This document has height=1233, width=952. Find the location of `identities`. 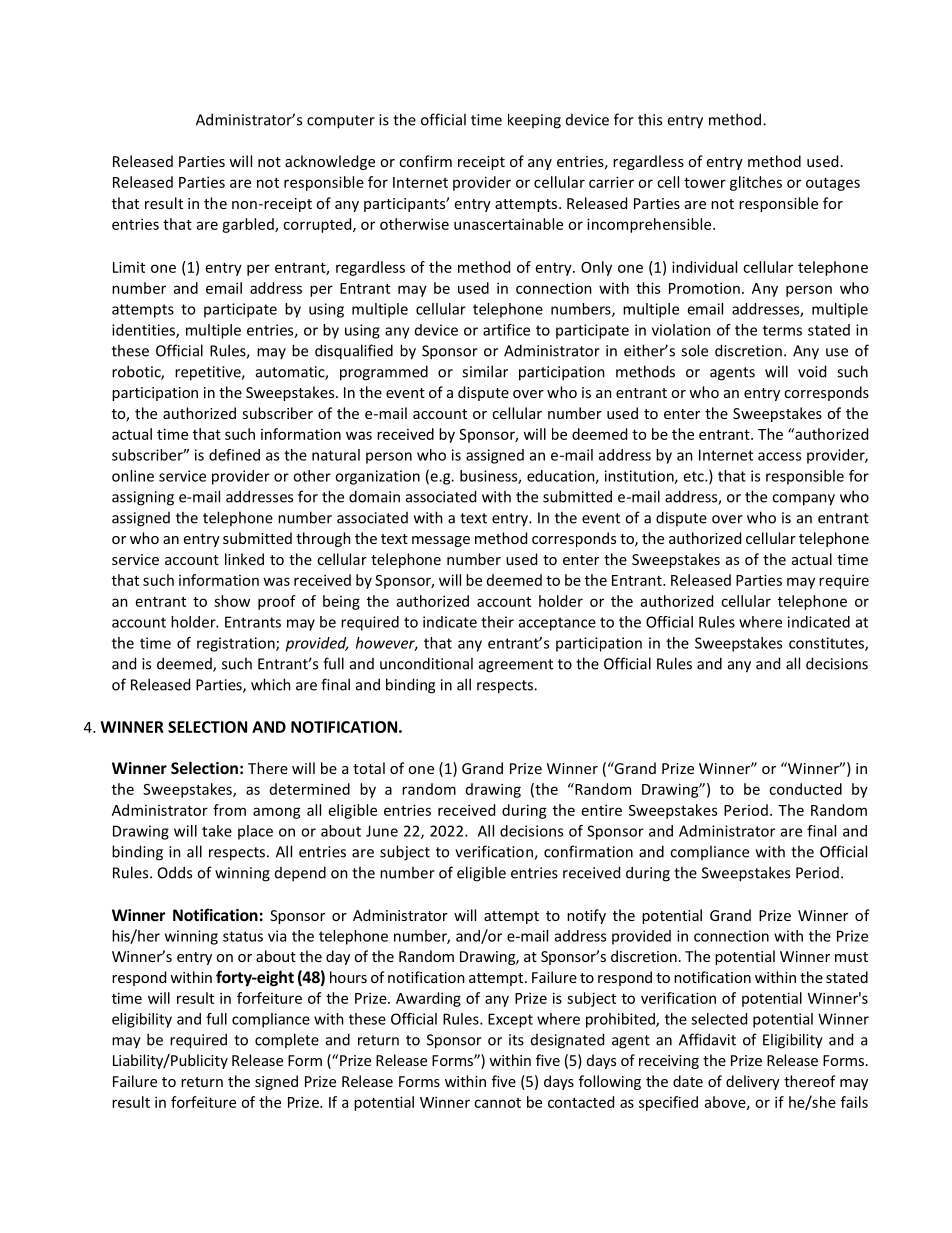

identities is located at coordinates (144, 331).
